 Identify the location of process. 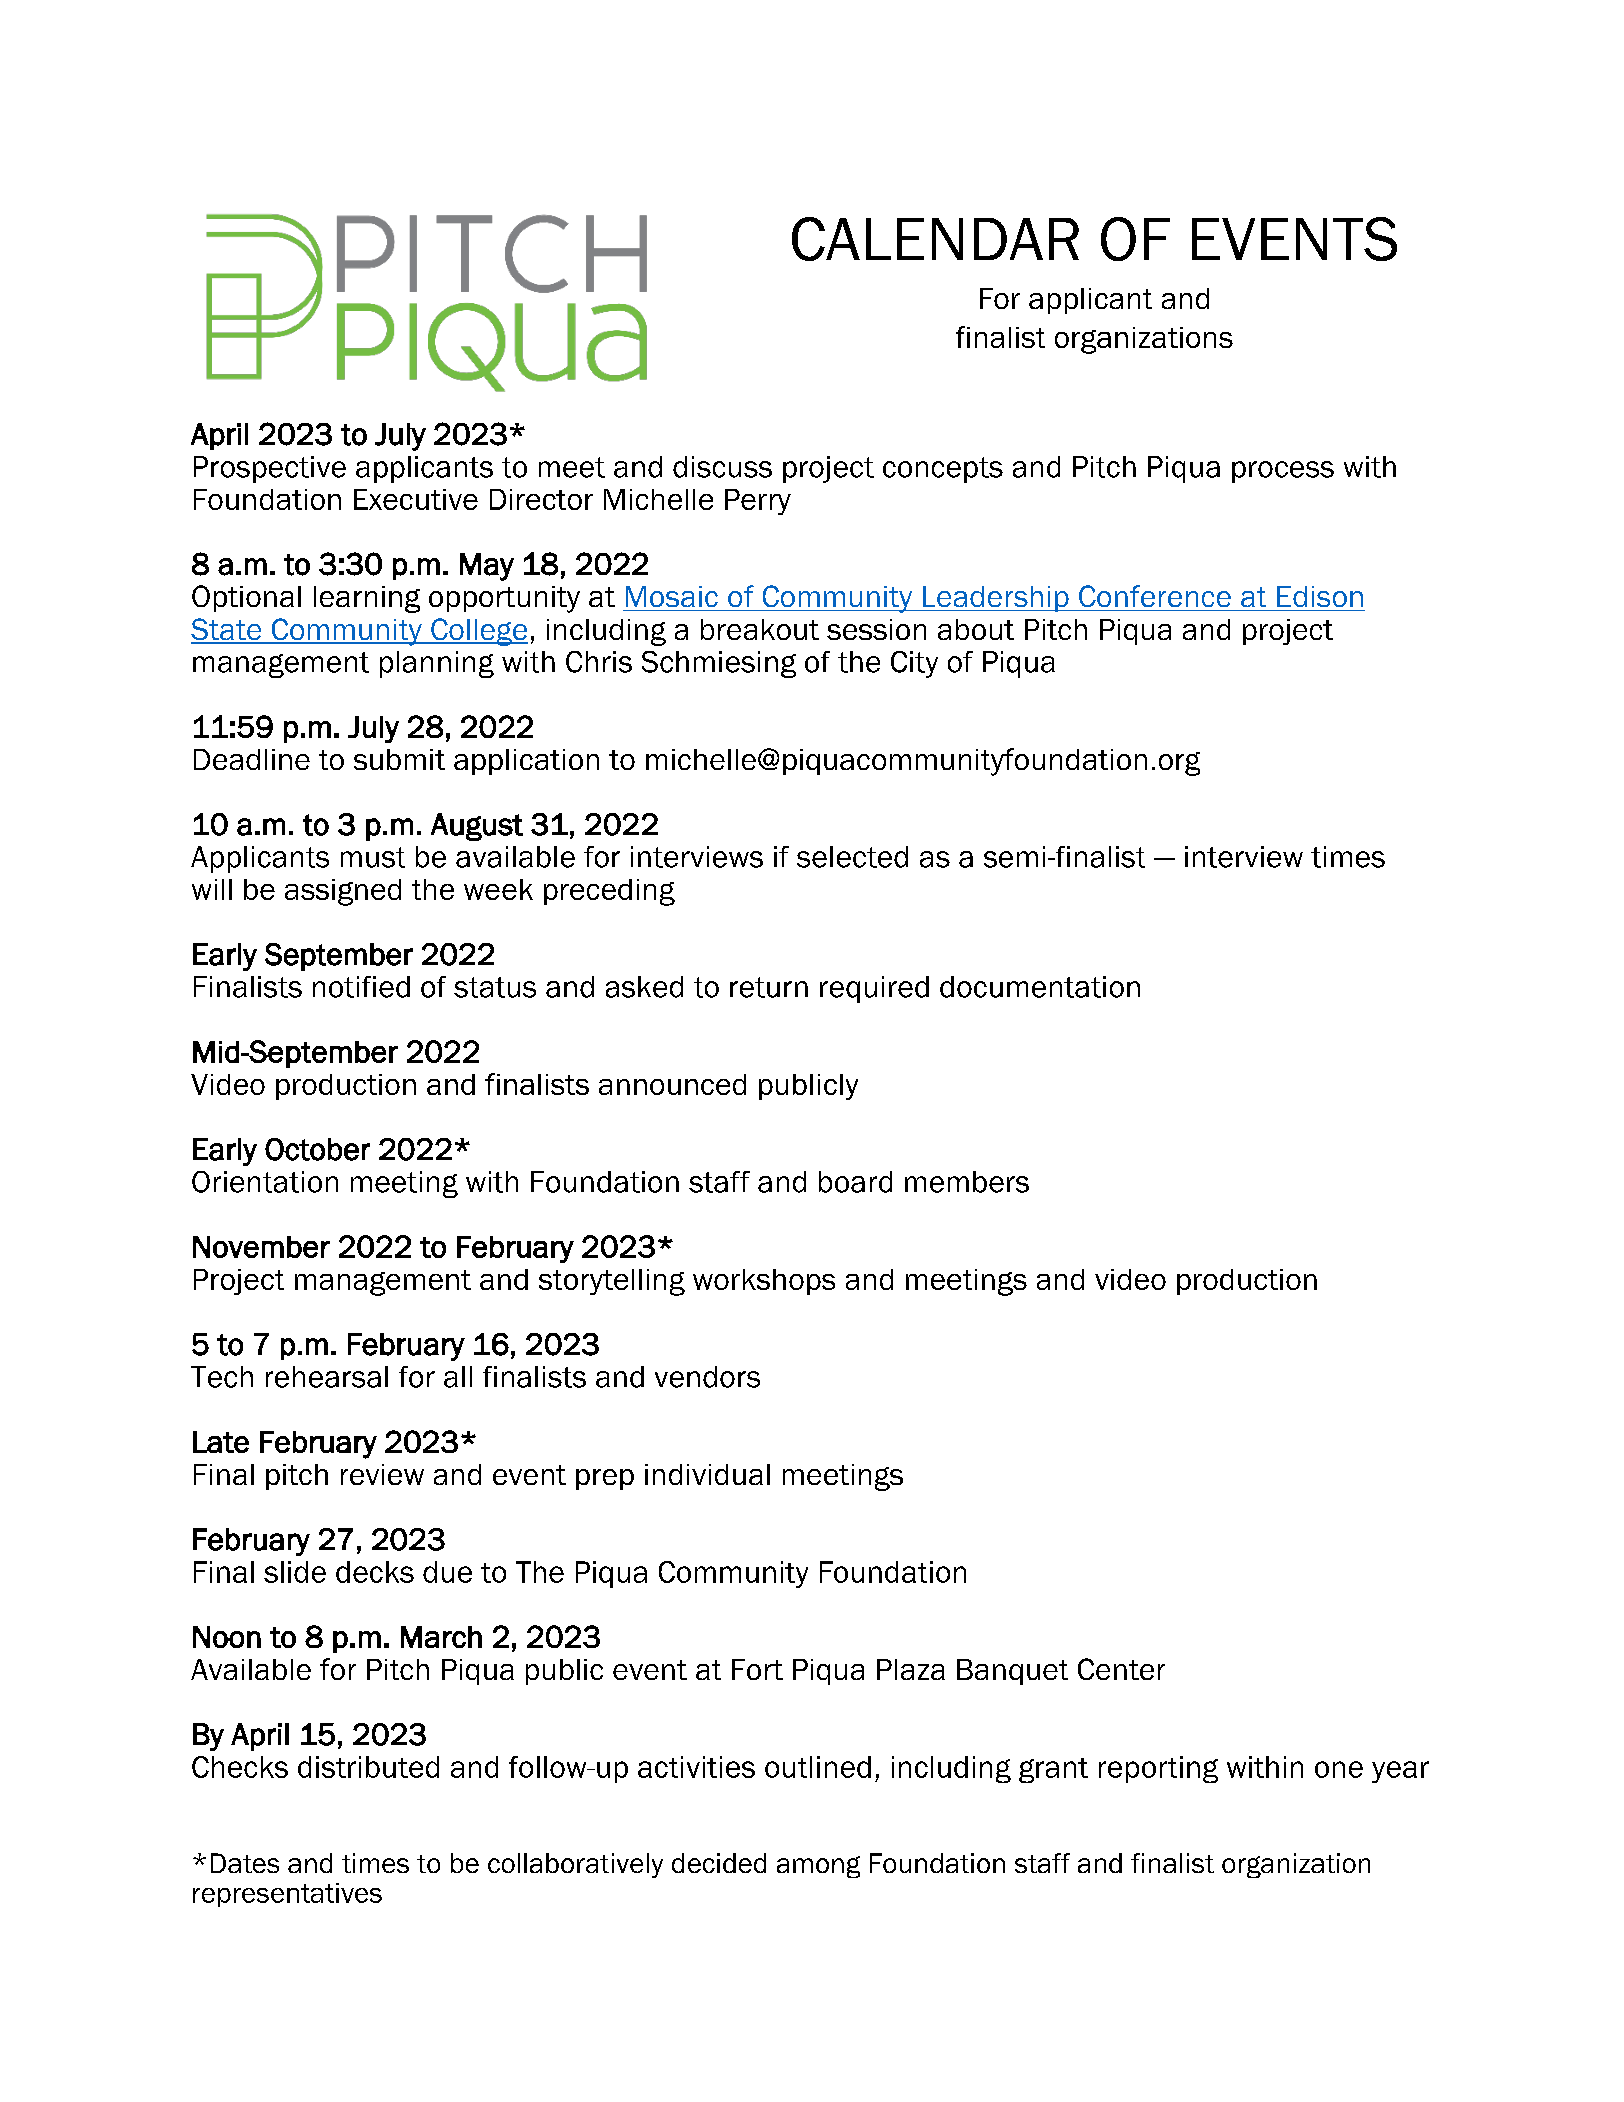
(1283, 472).
